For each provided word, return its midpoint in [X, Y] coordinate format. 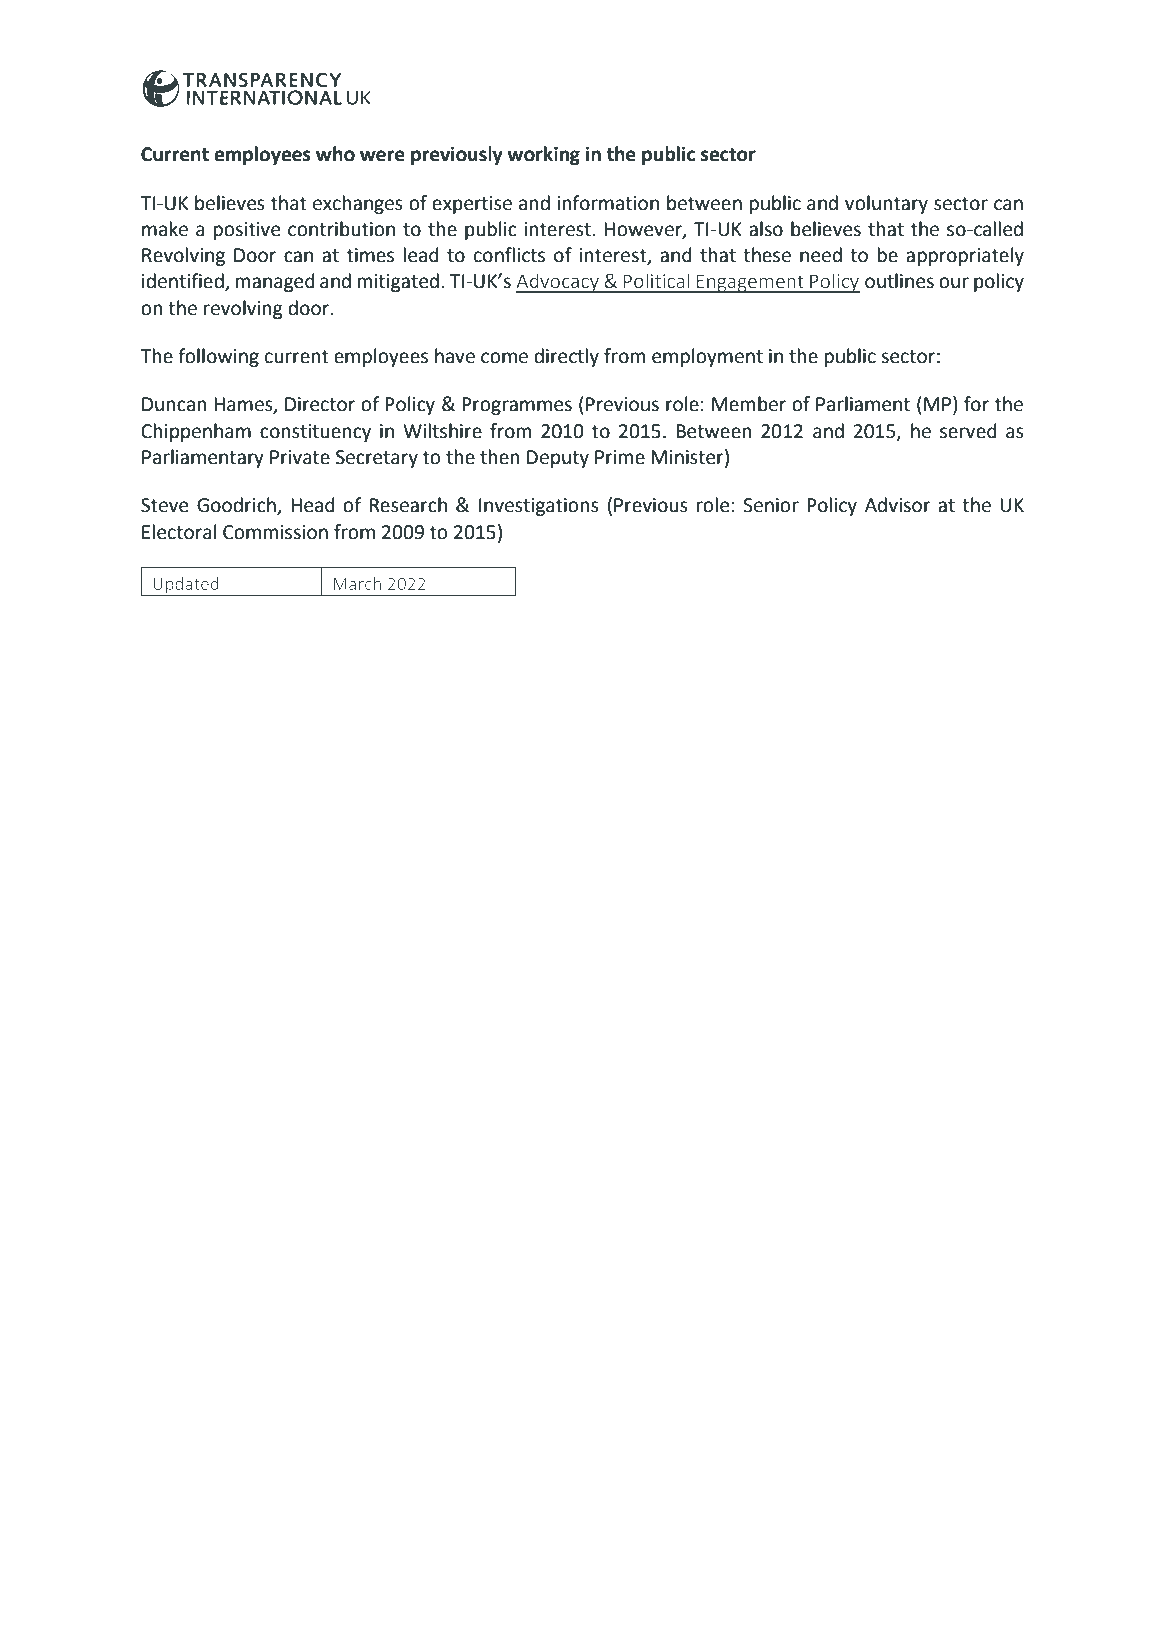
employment [707, 357]
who [335, 154]
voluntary [886, 204]
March [357, 583]
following [218, 357]
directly [566, 357]
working [543, 155]
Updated [186, 586]
